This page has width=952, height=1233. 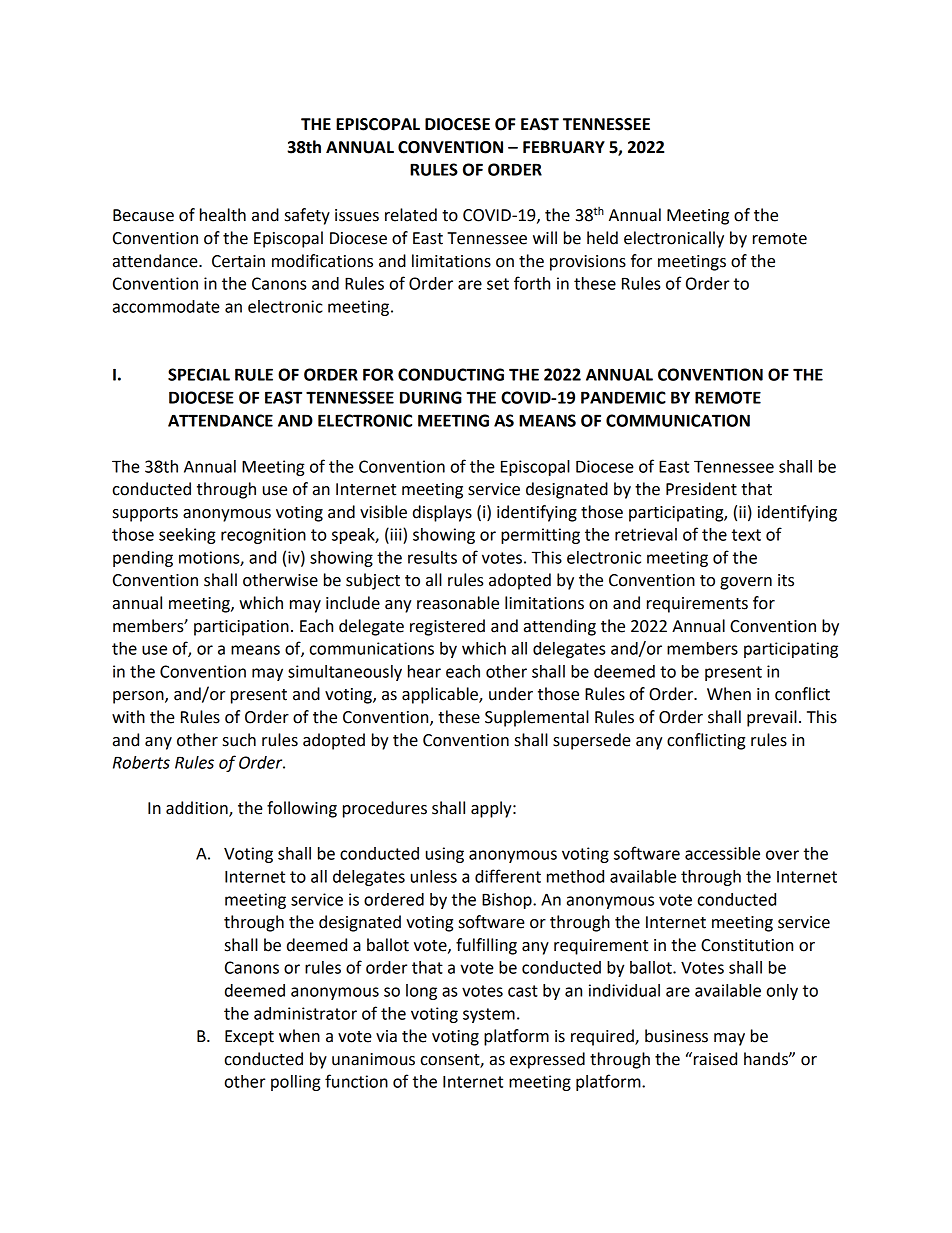 What do you see at coordinates (623, 397) in the page?
I see `PANDEMIC` at bounding box center [623, 397].
